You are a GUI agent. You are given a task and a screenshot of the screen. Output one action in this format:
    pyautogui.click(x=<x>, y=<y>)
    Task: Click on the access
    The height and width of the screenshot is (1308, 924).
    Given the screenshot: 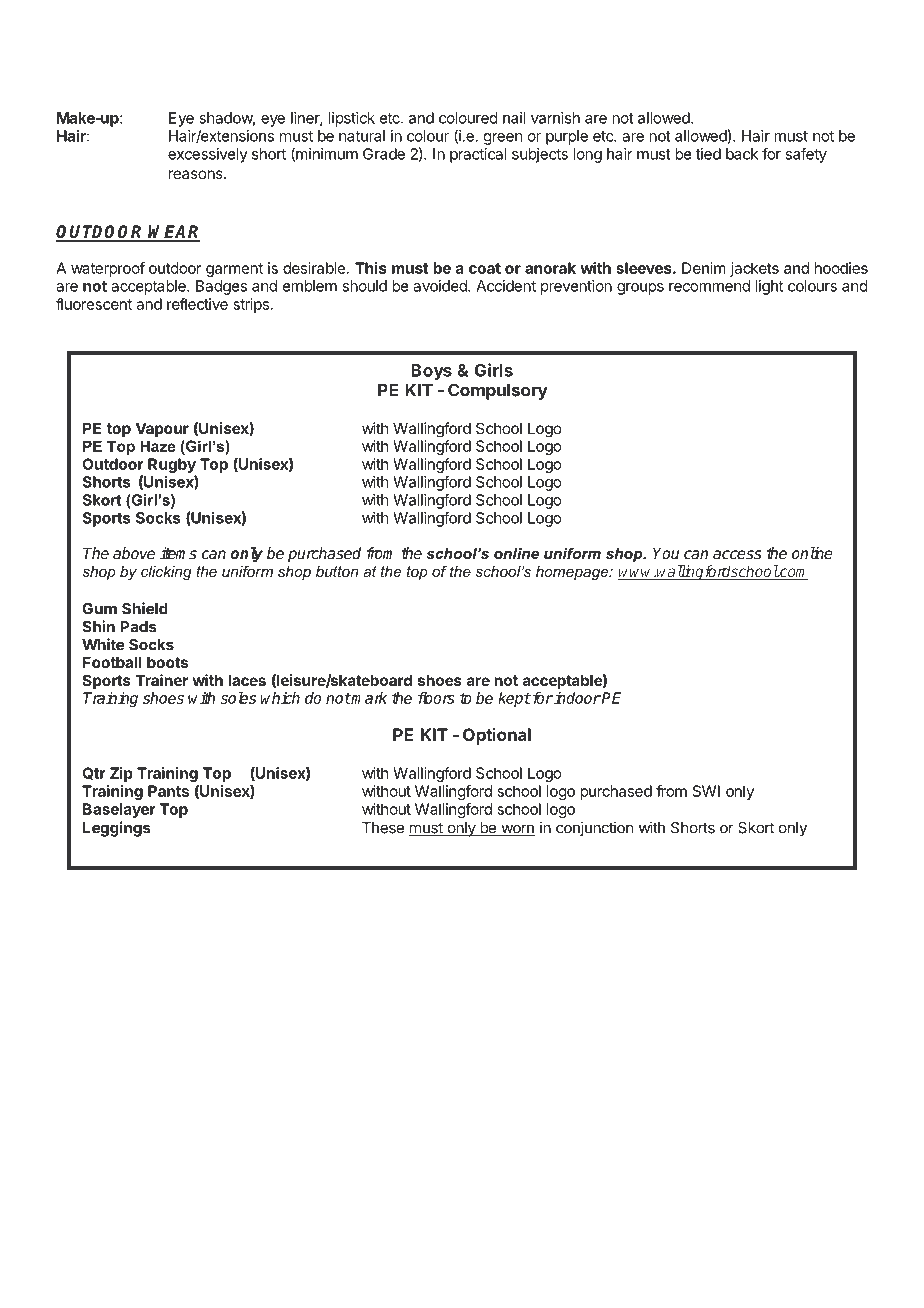 What is the action you would take?
    pyautogui.click(x=737, y=554)
